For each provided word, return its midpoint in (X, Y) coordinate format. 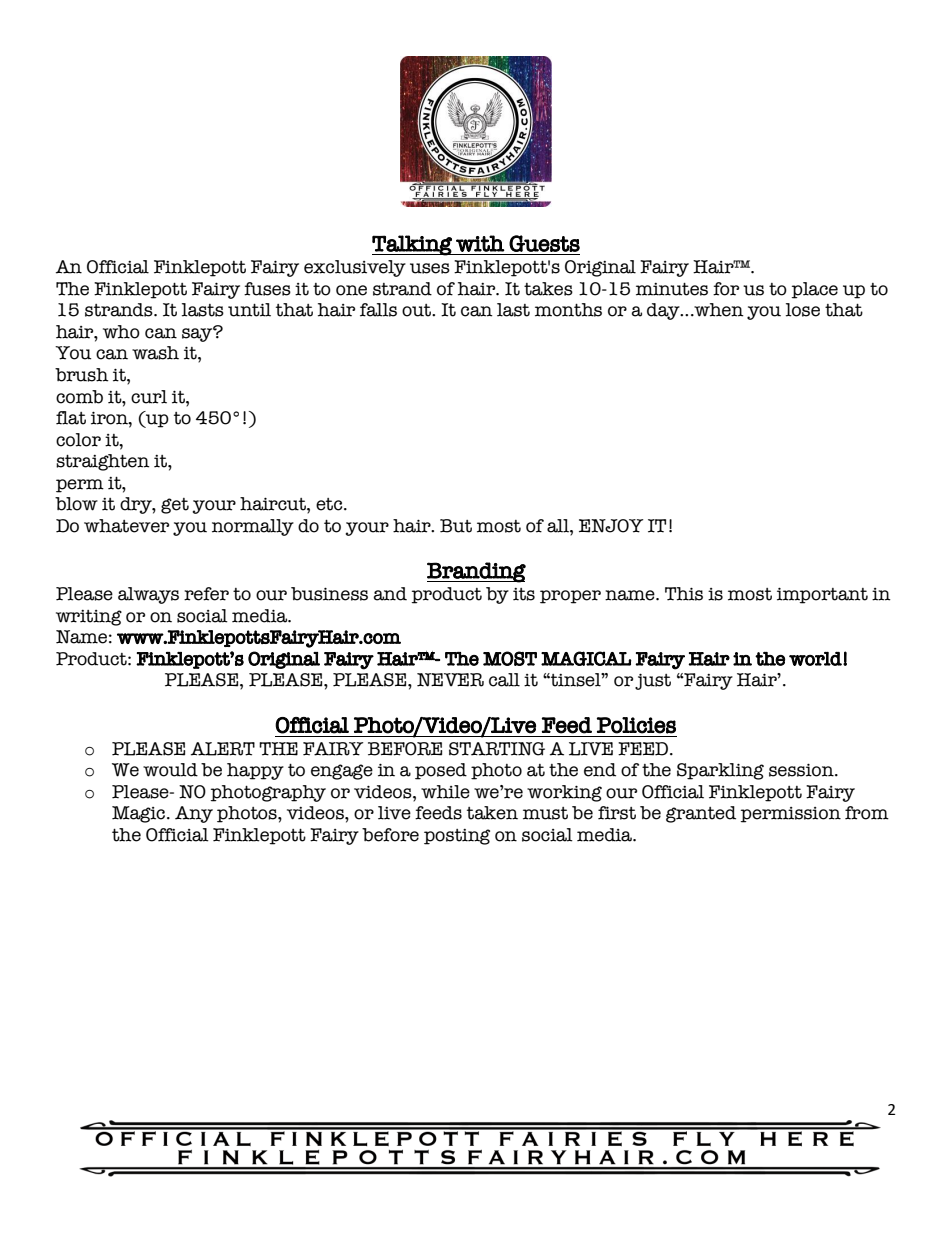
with (480, 243)
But (456, 526)
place (815, 290)
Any (194, 814)
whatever (126, 526)
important (822, 595)
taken (492, 813)
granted (701, 814)
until (249, 310)
